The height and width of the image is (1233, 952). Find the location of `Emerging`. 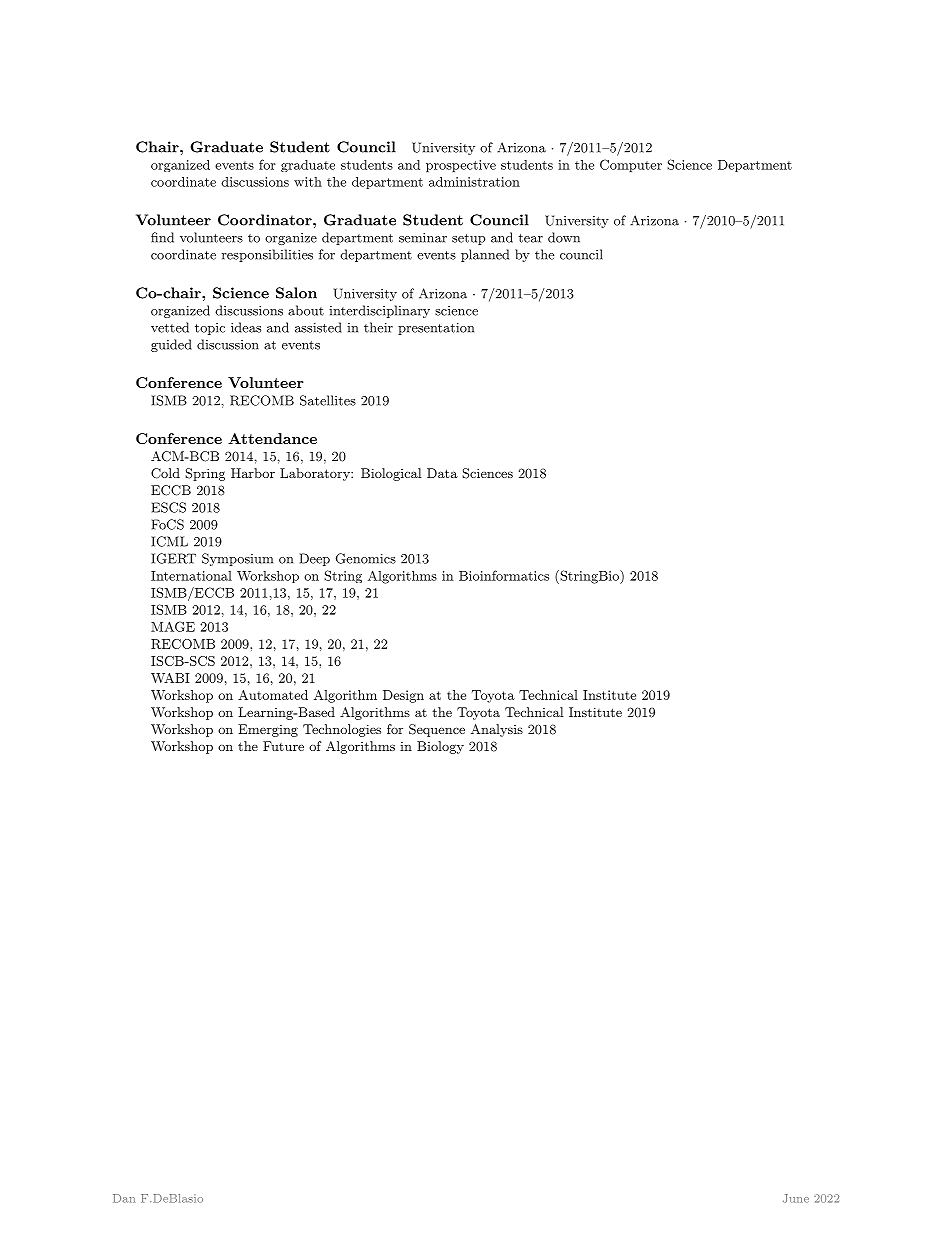

Emerging is located at coordinates (268, 730).
